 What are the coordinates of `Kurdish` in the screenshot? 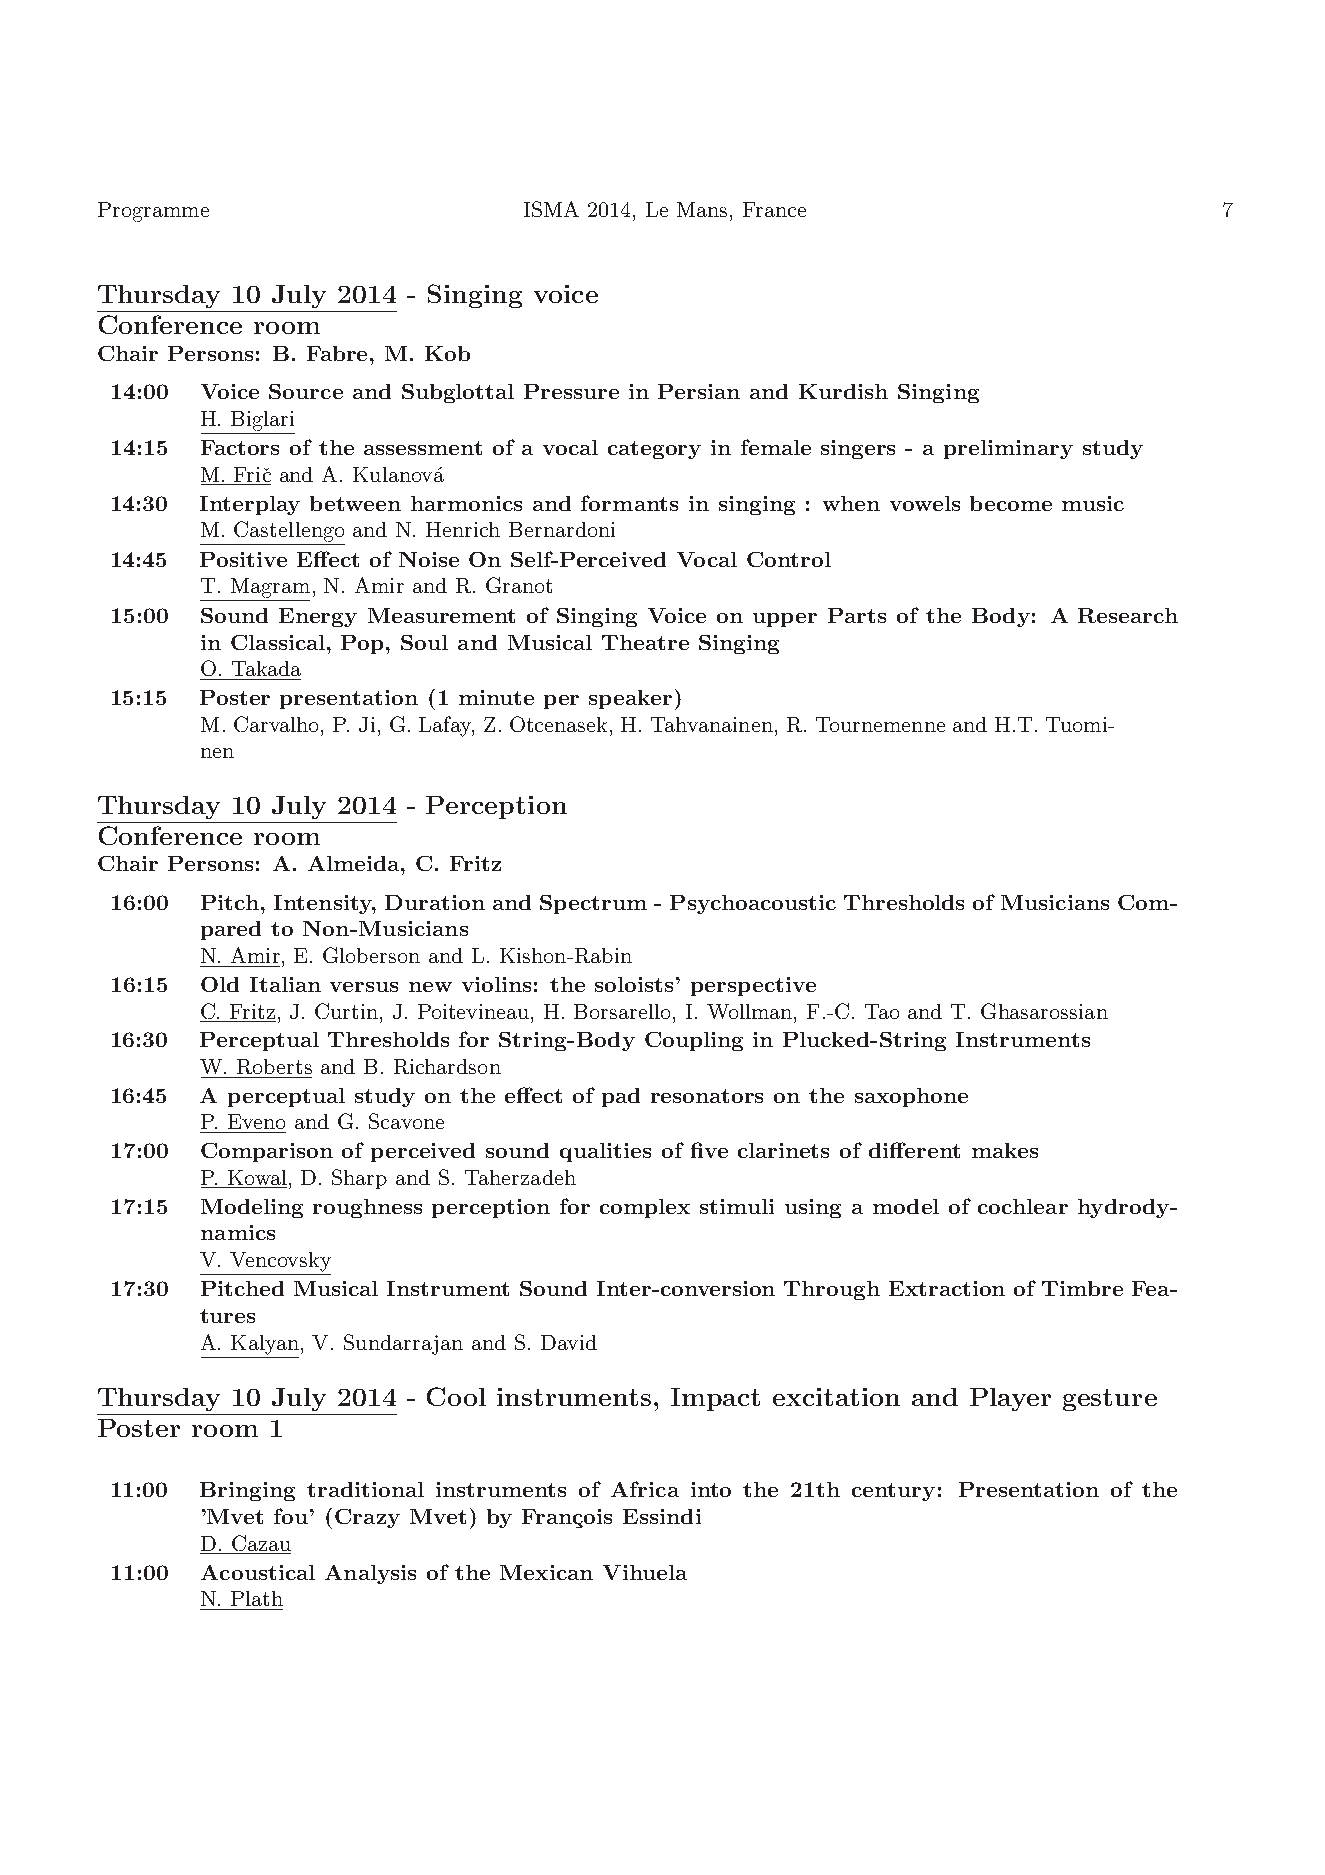 It's located at (843, 391).
